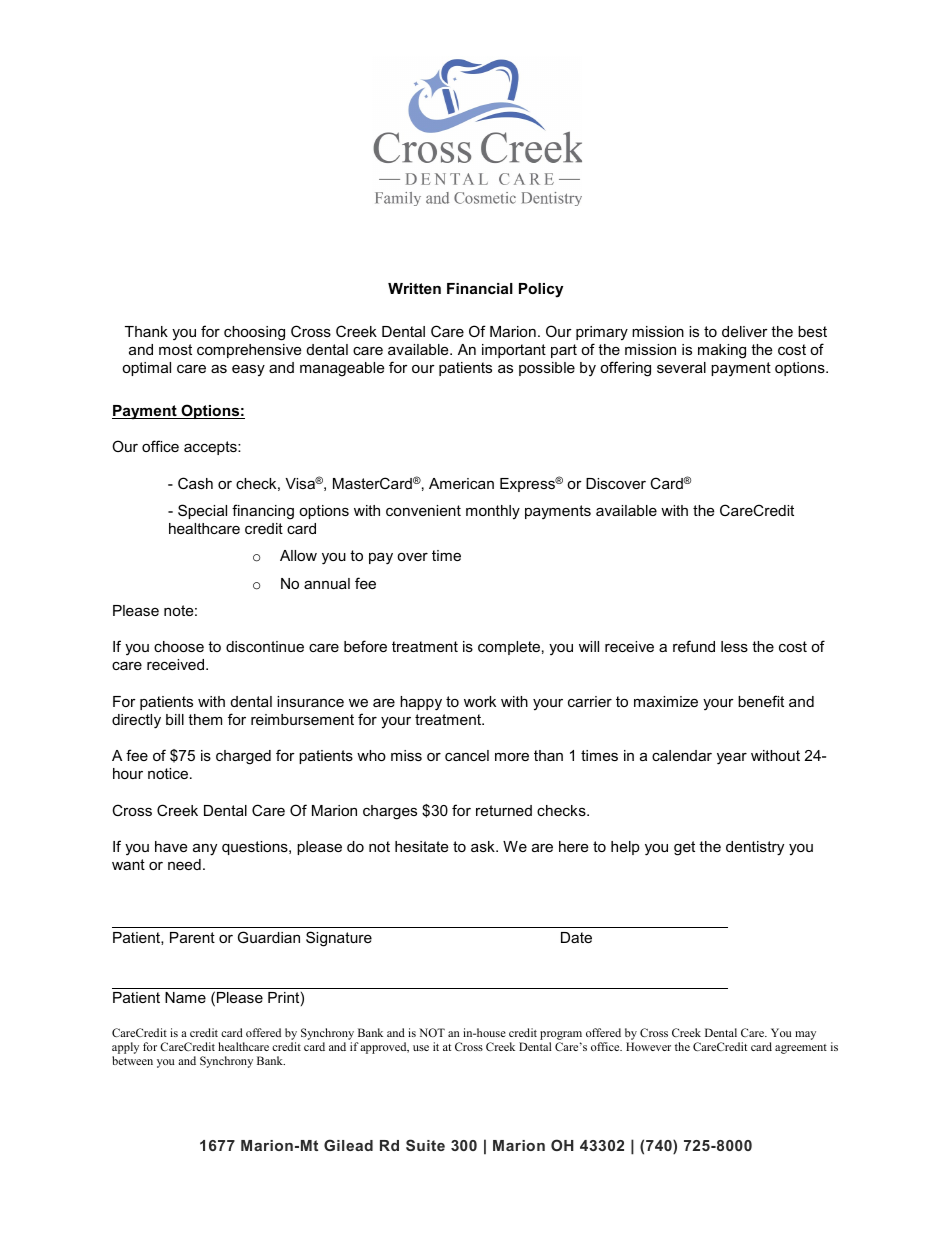 The width and height of the screenshot is (952, 1233). What do you see at coordinates (254, 333) in the screenshot?
I see `choosing` at bounding box center [254, 333].
